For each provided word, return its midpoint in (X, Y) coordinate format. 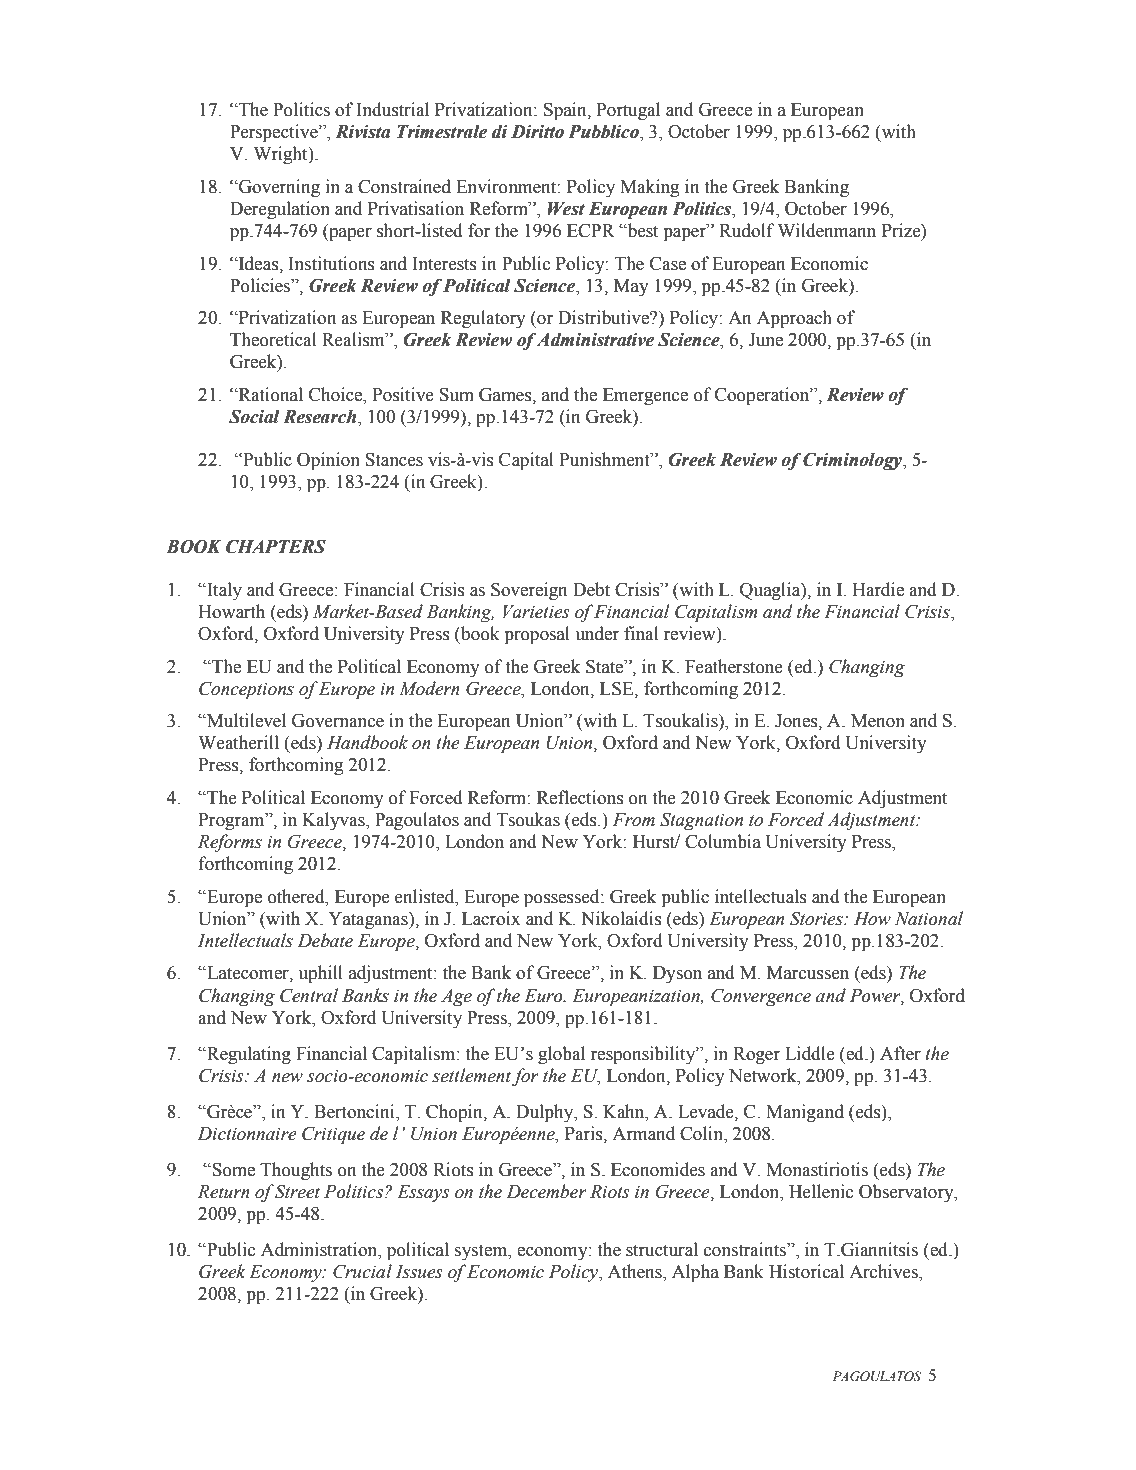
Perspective (275, 133)
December (546, 1191)
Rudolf (747, 230)
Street (297, 1191)
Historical (806, 1271)
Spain (566, 111)
